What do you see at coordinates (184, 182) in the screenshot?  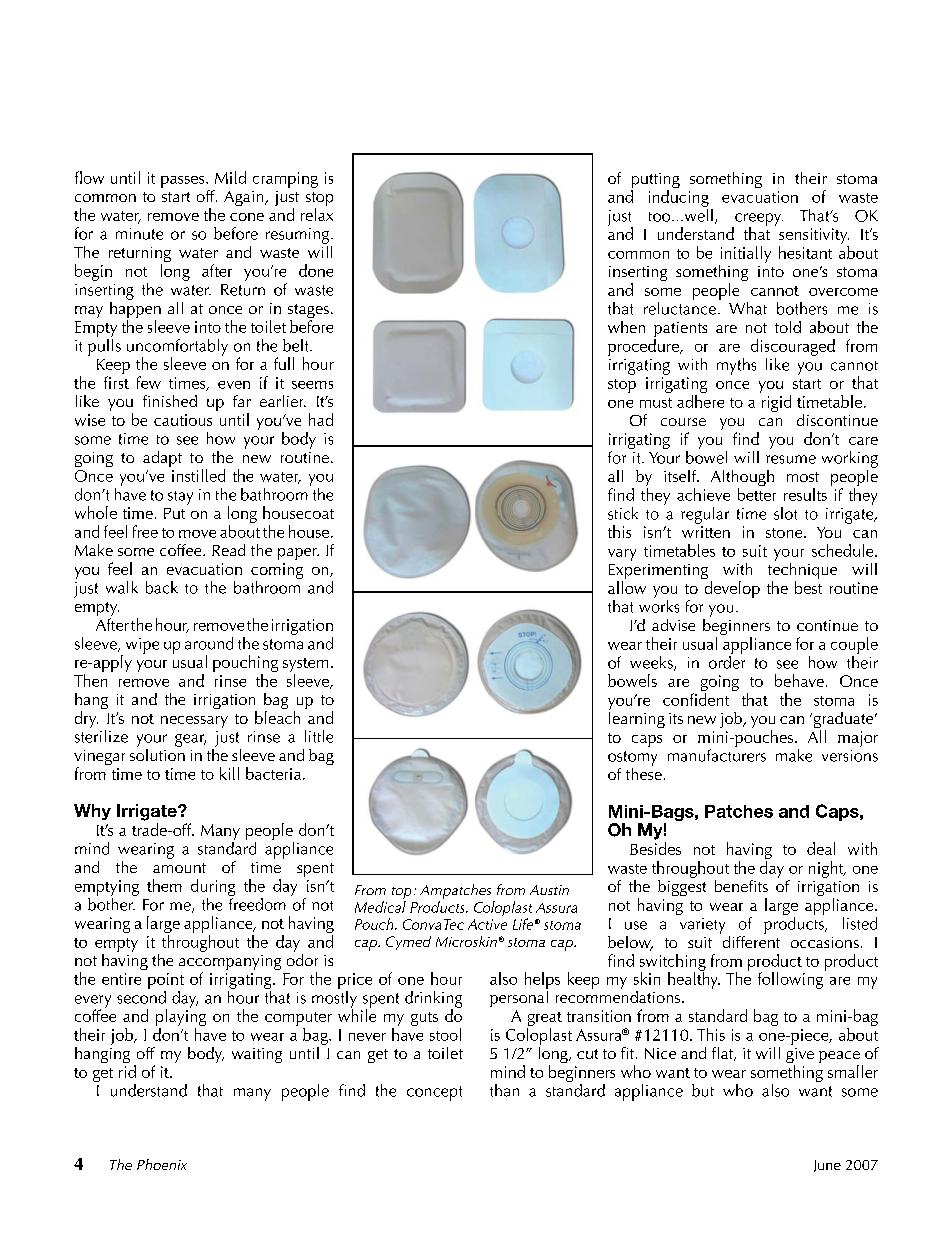 I see `passes` at bounding box center [184, 182].
